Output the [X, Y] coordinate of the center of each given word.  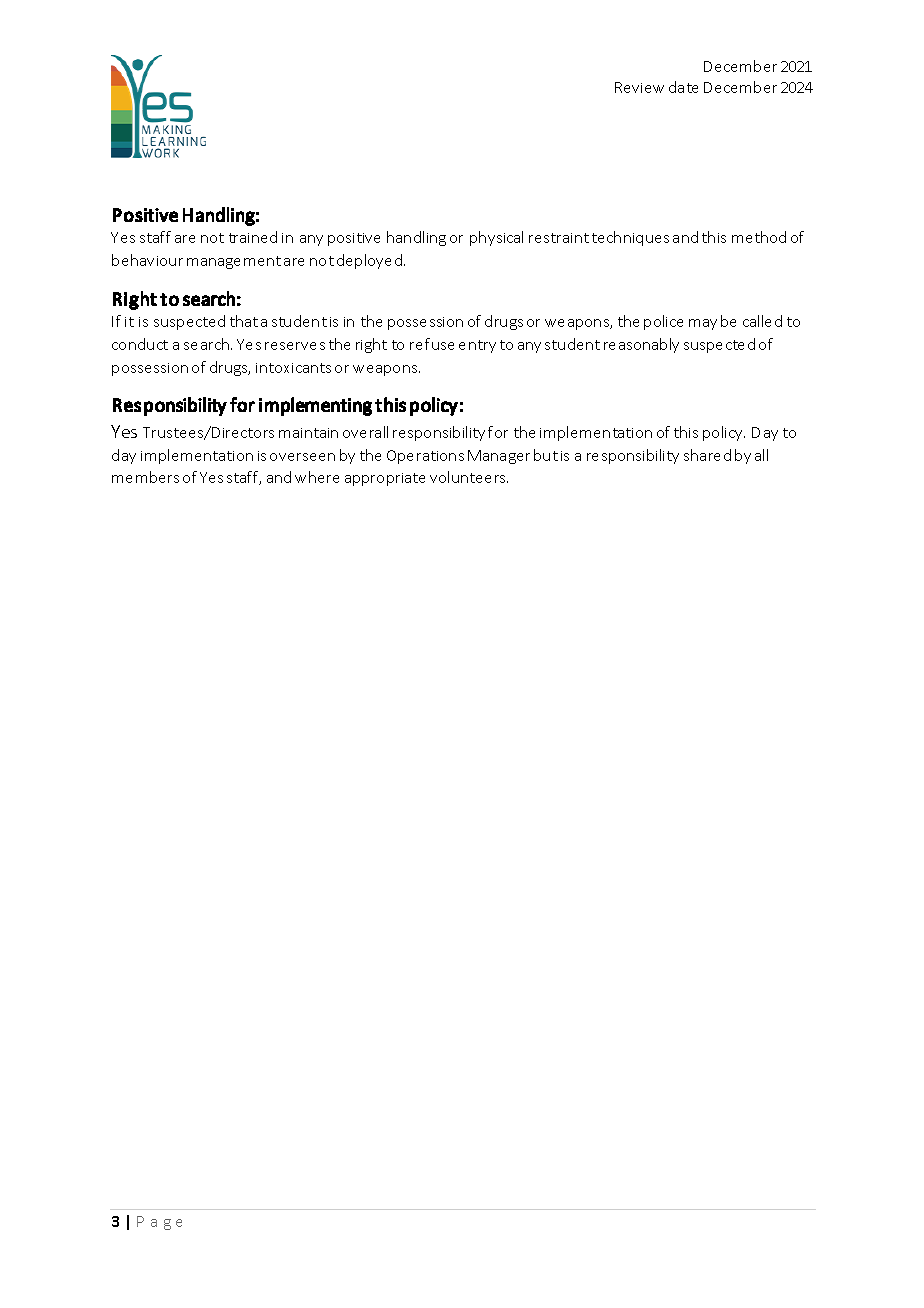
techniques [630, 238]
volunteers [469, 477]
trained [253, 237]
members [145, 477]
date [683, 87]
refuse [432, 344]
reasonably [641, 345]
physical [496, 238]
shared [707, 455]
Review [639, 87]
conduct [140, 344]
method [759, 237]
